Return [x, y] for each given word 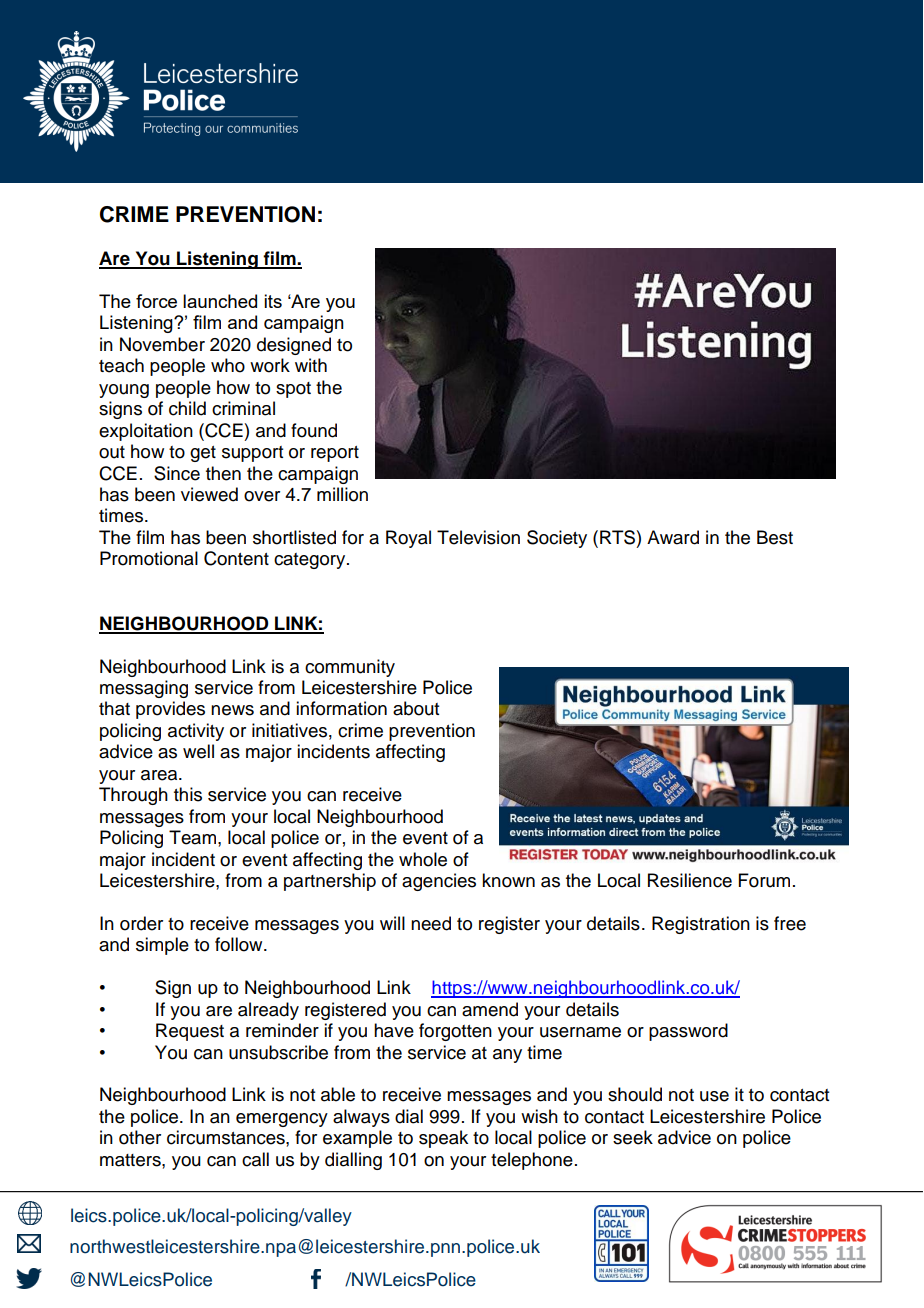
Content [236, 558]
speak [443, 1139]
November [162, 344]
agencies [439, 882]
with [311, 365]
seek [633, 1137]
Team [194, 837]
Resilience [690, 880]
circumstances [227, 1137]
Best [775, 537]
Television [478, 537]
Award [673, 537]
